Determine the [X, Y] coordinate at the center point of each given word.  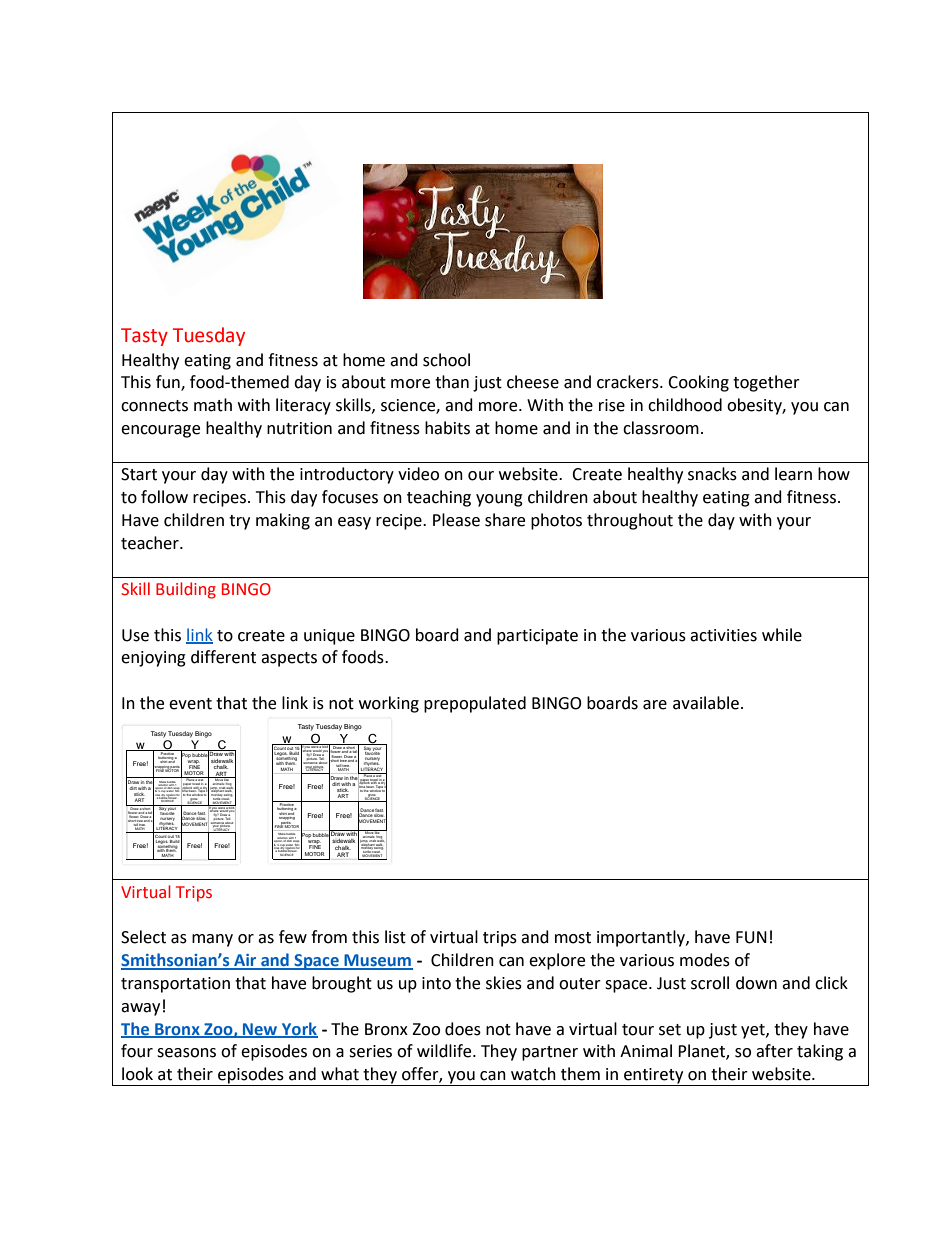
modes [705, 960]
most [573, 938]
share [505, 520]
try [239, 522]
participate [537, 637]
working [389, 704]
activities [723, 635]
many [212, 940]
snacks [712, 474]
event [190, 704]
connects [154, 406]
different [223, 657]
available [706, 703]
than [452, 382]
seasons [186, 1053]
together [766, 383]
